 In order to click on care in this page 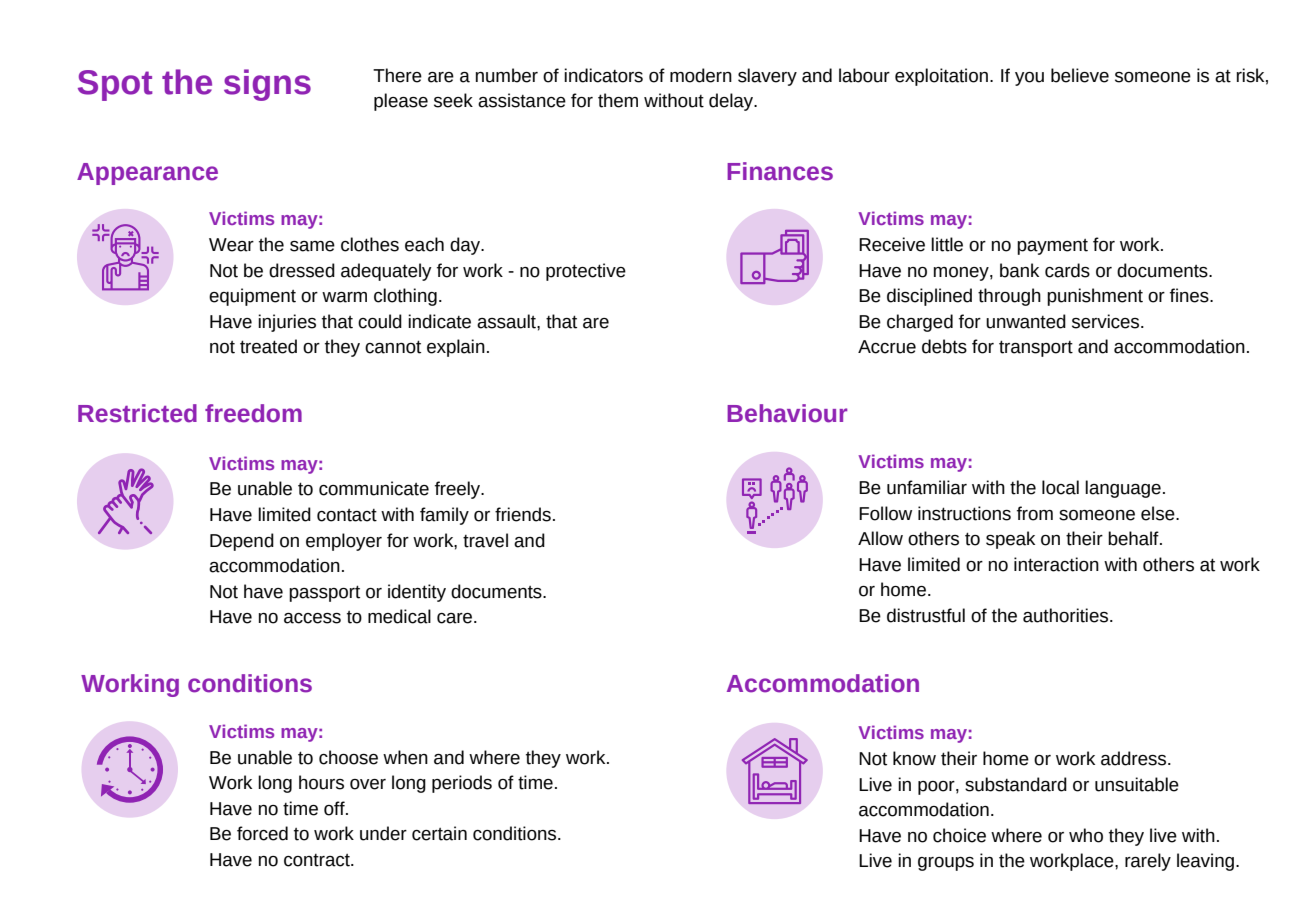, I will do `click(456, 618)`.
